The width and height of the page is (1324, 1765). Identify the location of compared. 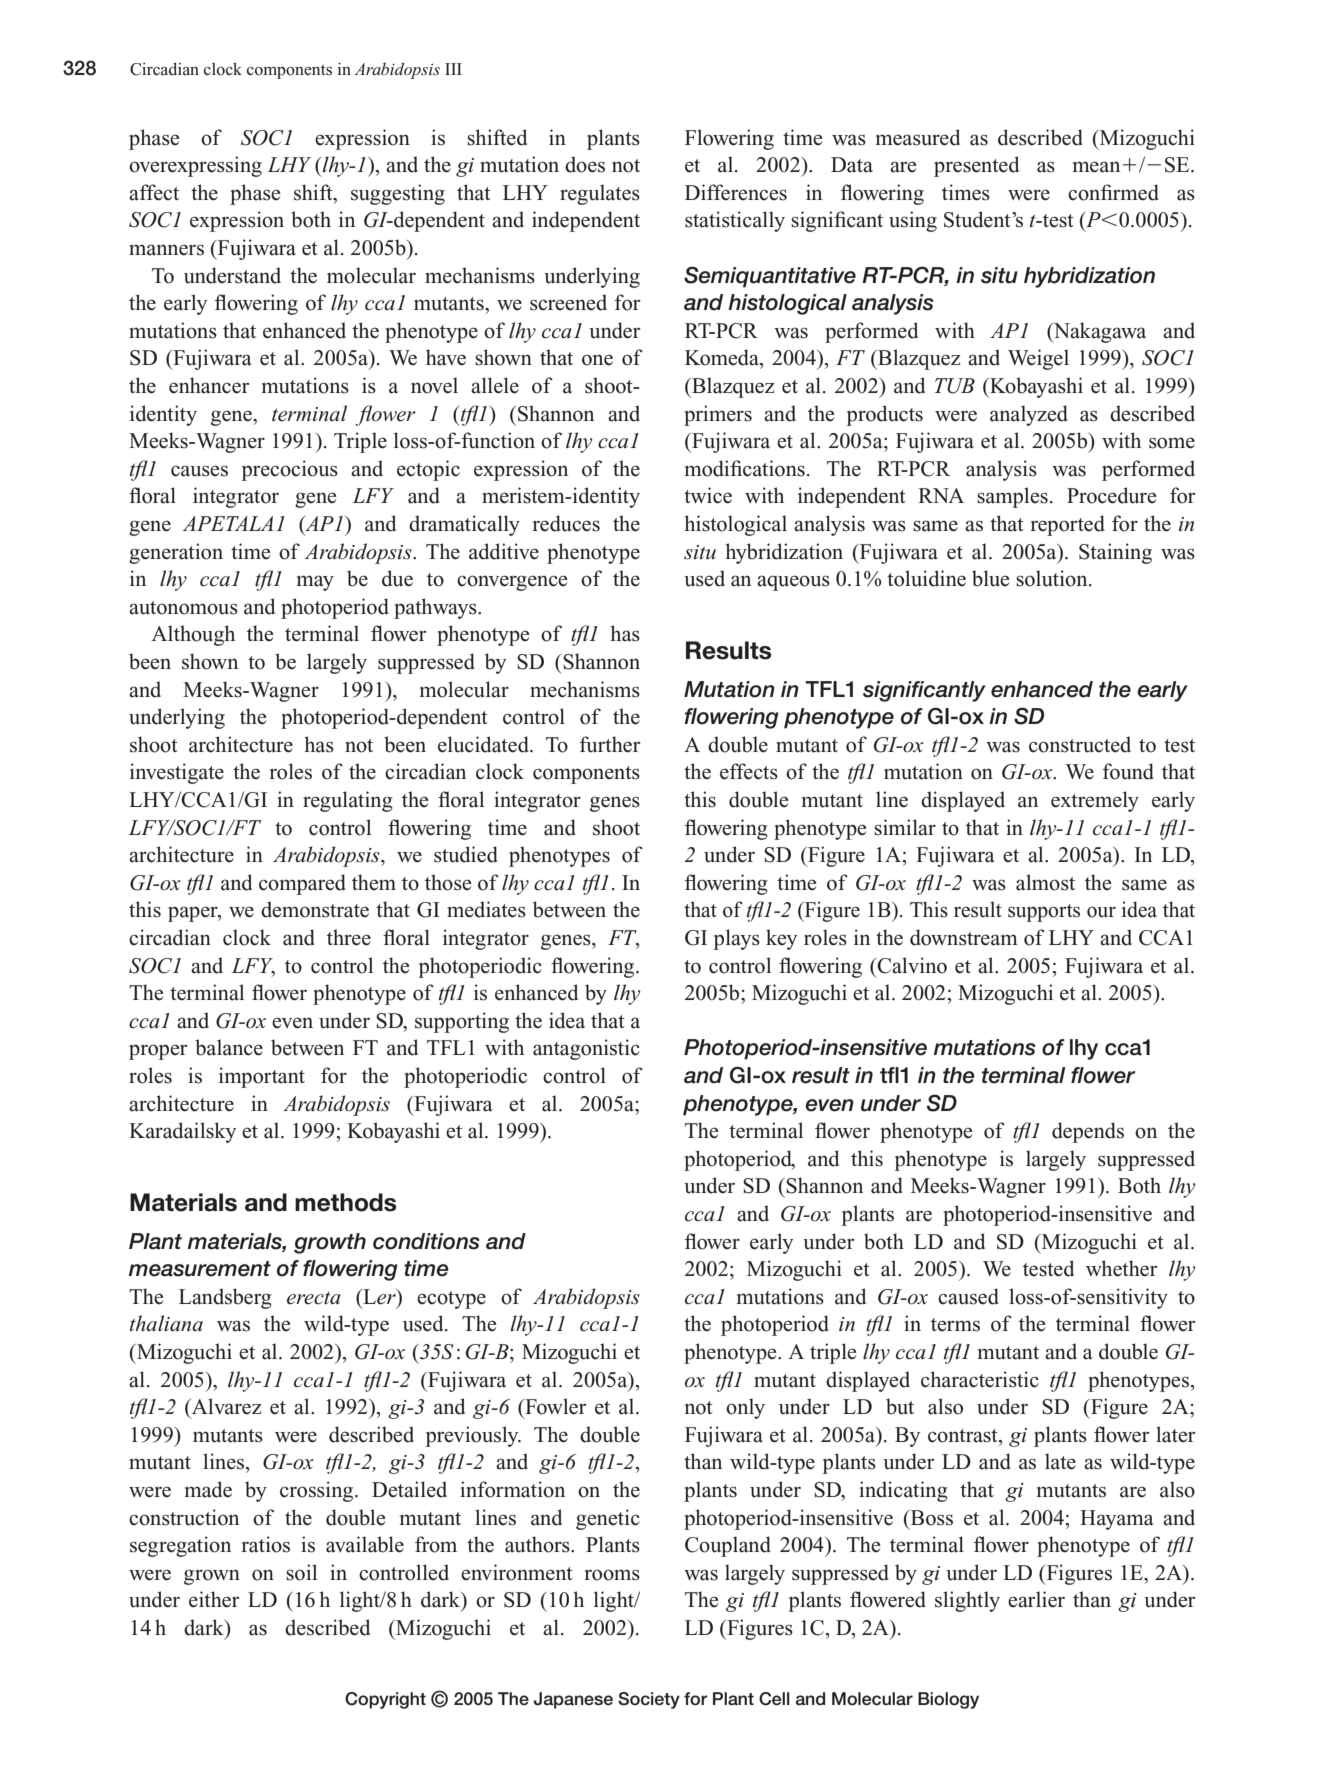
(302, 884).
